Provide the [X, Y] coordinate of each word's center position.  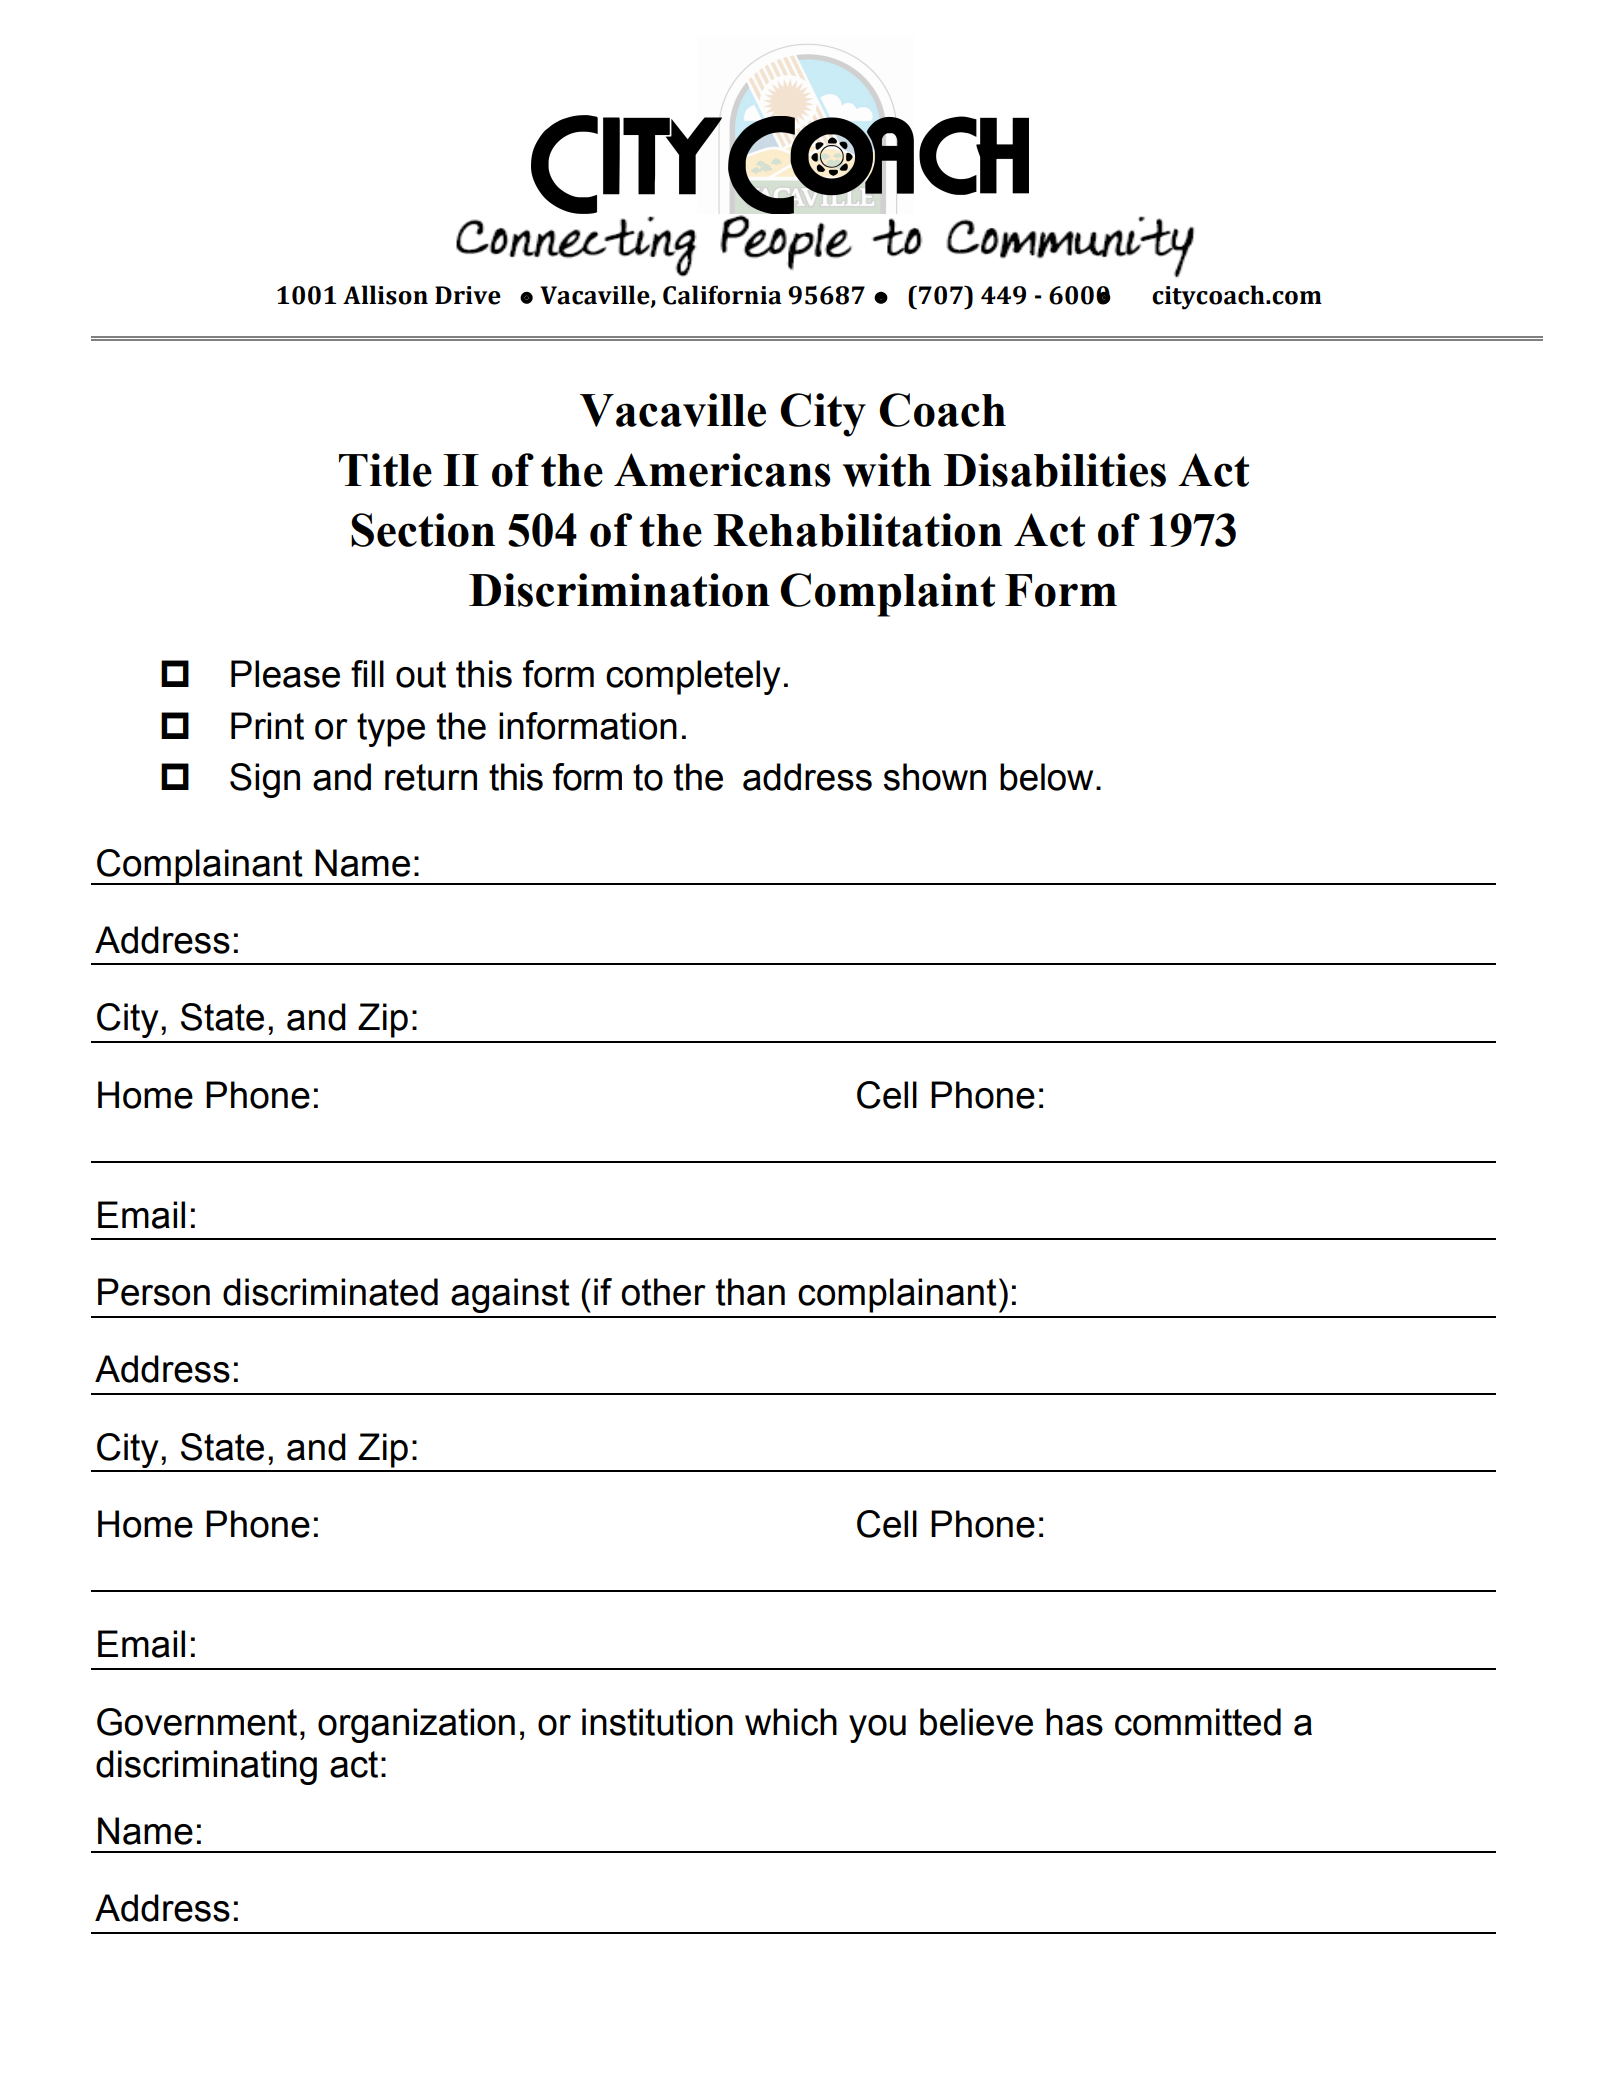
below [1046, 777]
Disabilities [1055, 470]
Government [197, 1722]
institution [657, 1722]
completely [693, 677]
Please [285, 674]
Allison [385, 295]
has [1074, 1722]
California [722, 295]
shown [935, 777]
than [750, 1292]
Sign [265, 780]
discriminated [330, 1292]
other [663, 1292]
